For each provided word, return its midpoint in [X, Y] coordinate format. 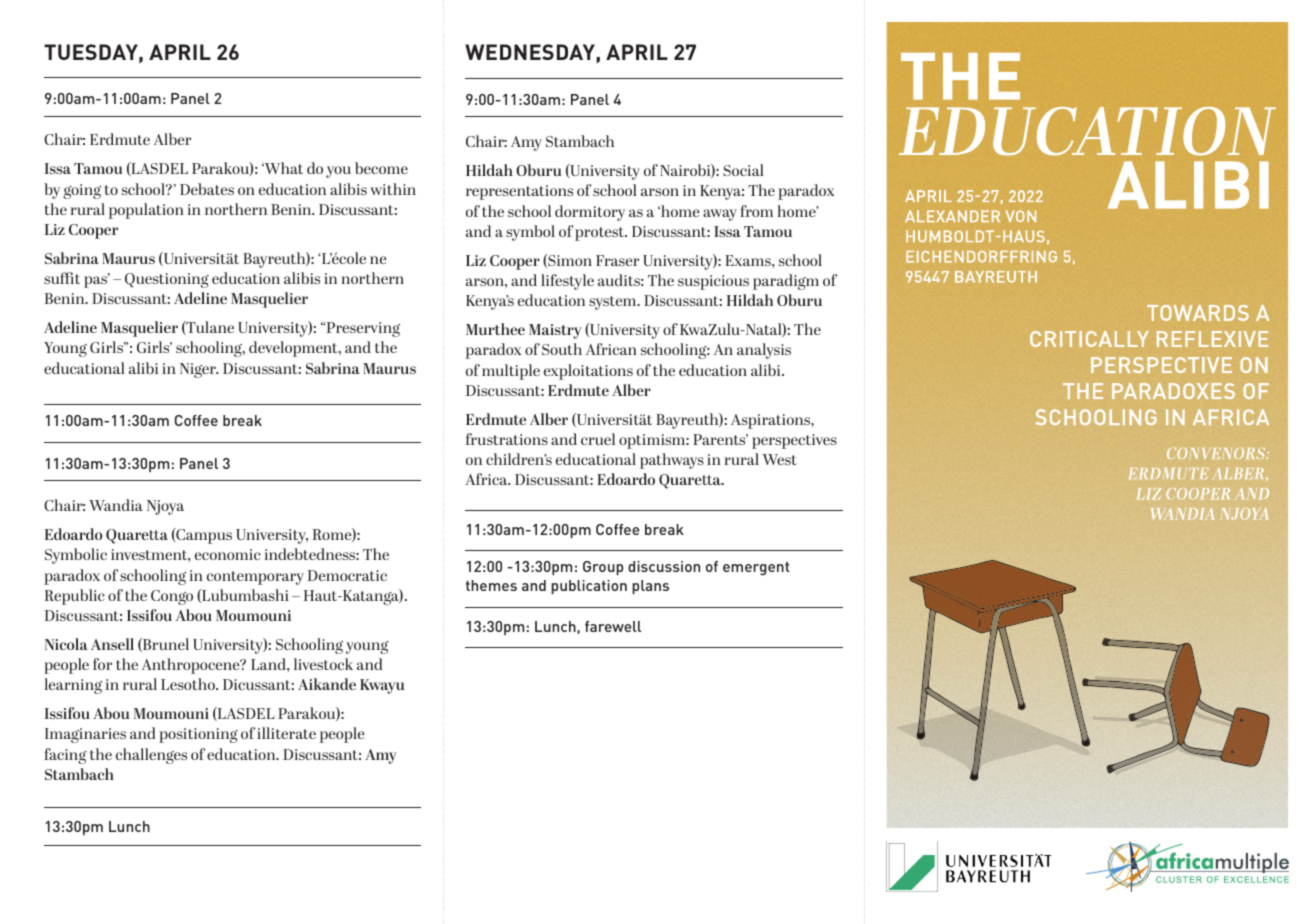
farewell [613, 626]
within [393, 189]
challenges [151, 756]
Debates [207, 189]
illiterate [286, 733]
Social [743, 170]
